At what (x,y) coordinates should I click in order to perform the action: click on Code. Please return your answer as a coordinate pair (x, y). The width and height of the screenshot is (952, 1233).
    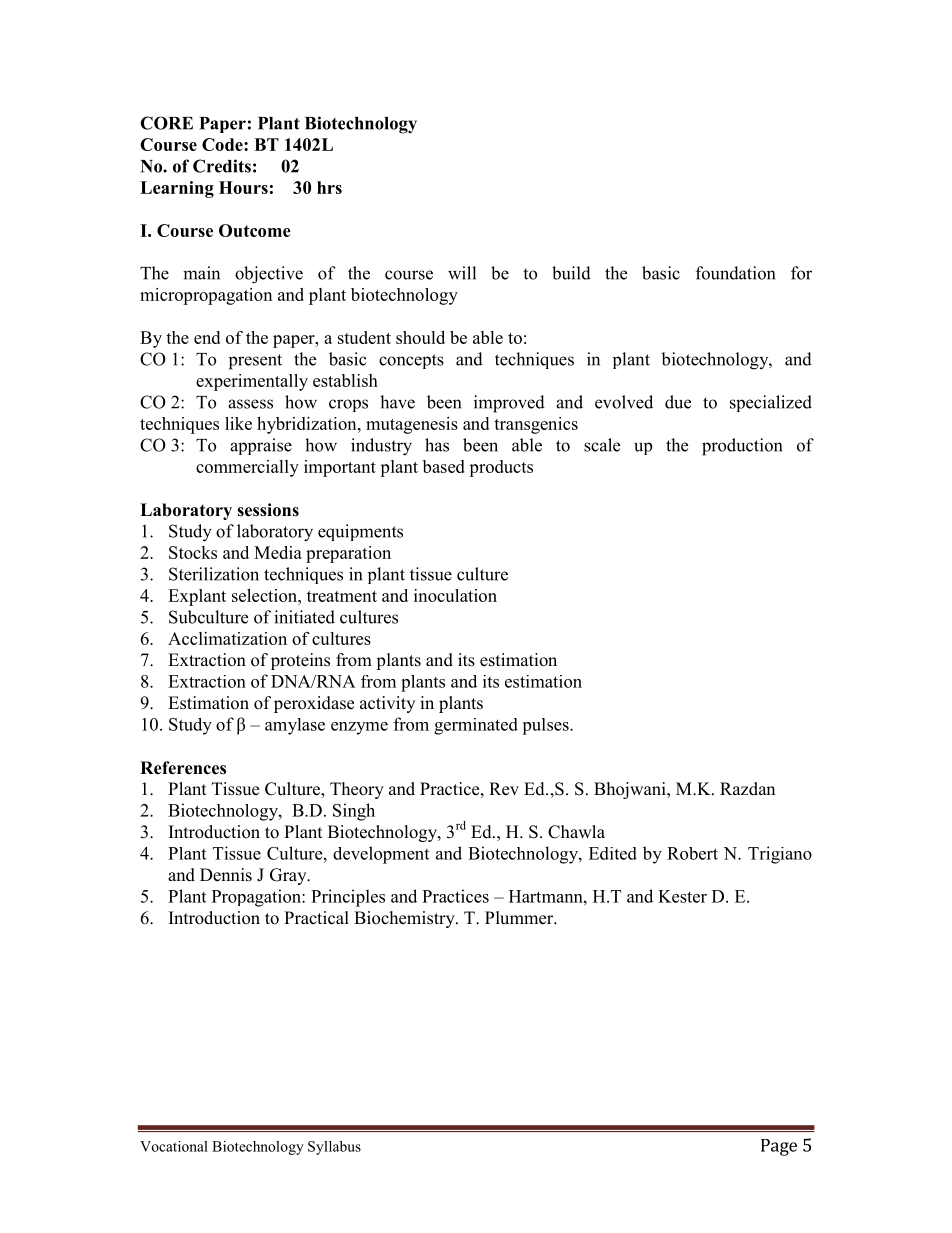
    Looking at the image, I should click on (223, 144).
